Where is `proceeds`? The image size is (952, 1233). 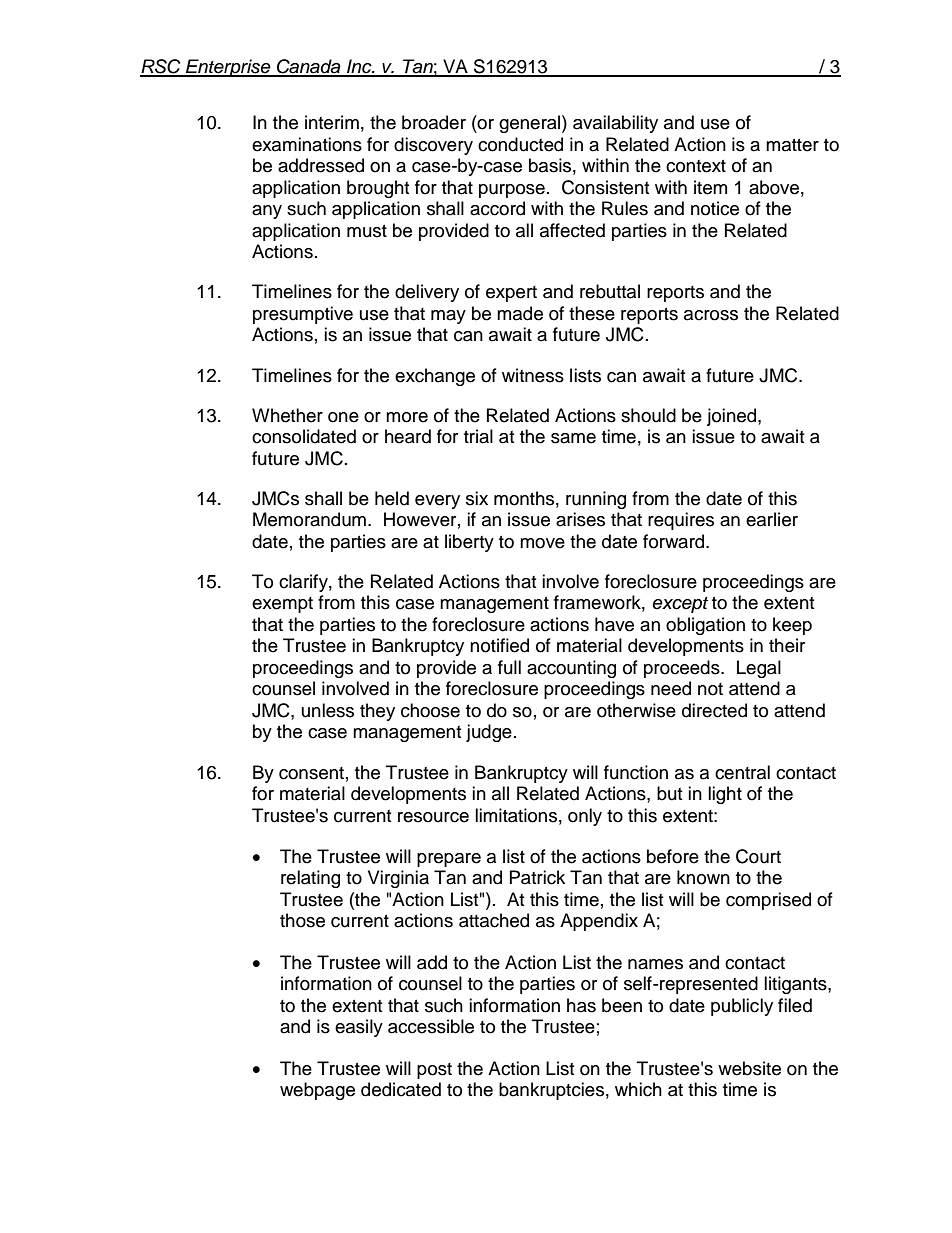
proceeds is located at coordinates (683, 669).
